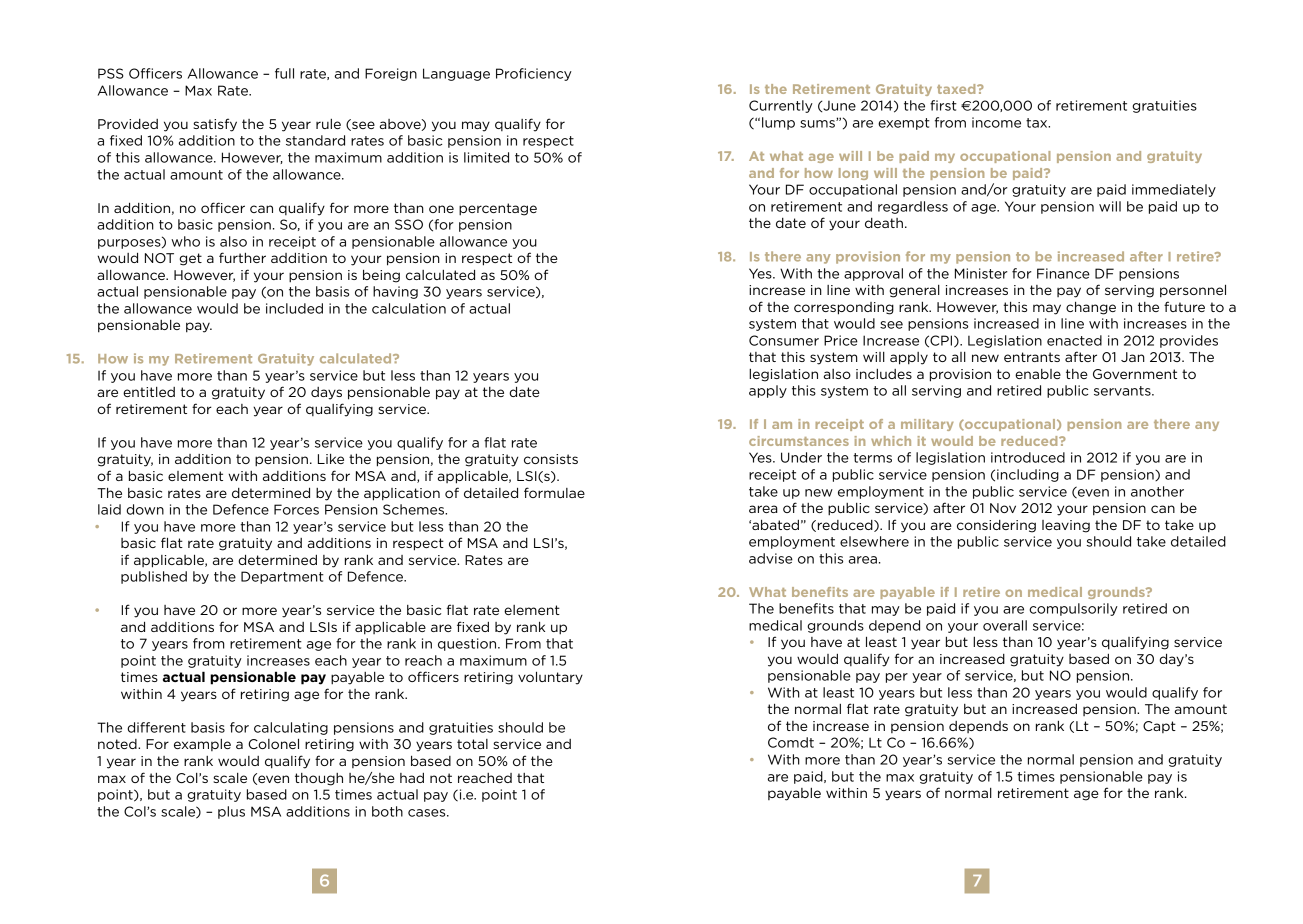  I want to click on full, so click(284, 73).
